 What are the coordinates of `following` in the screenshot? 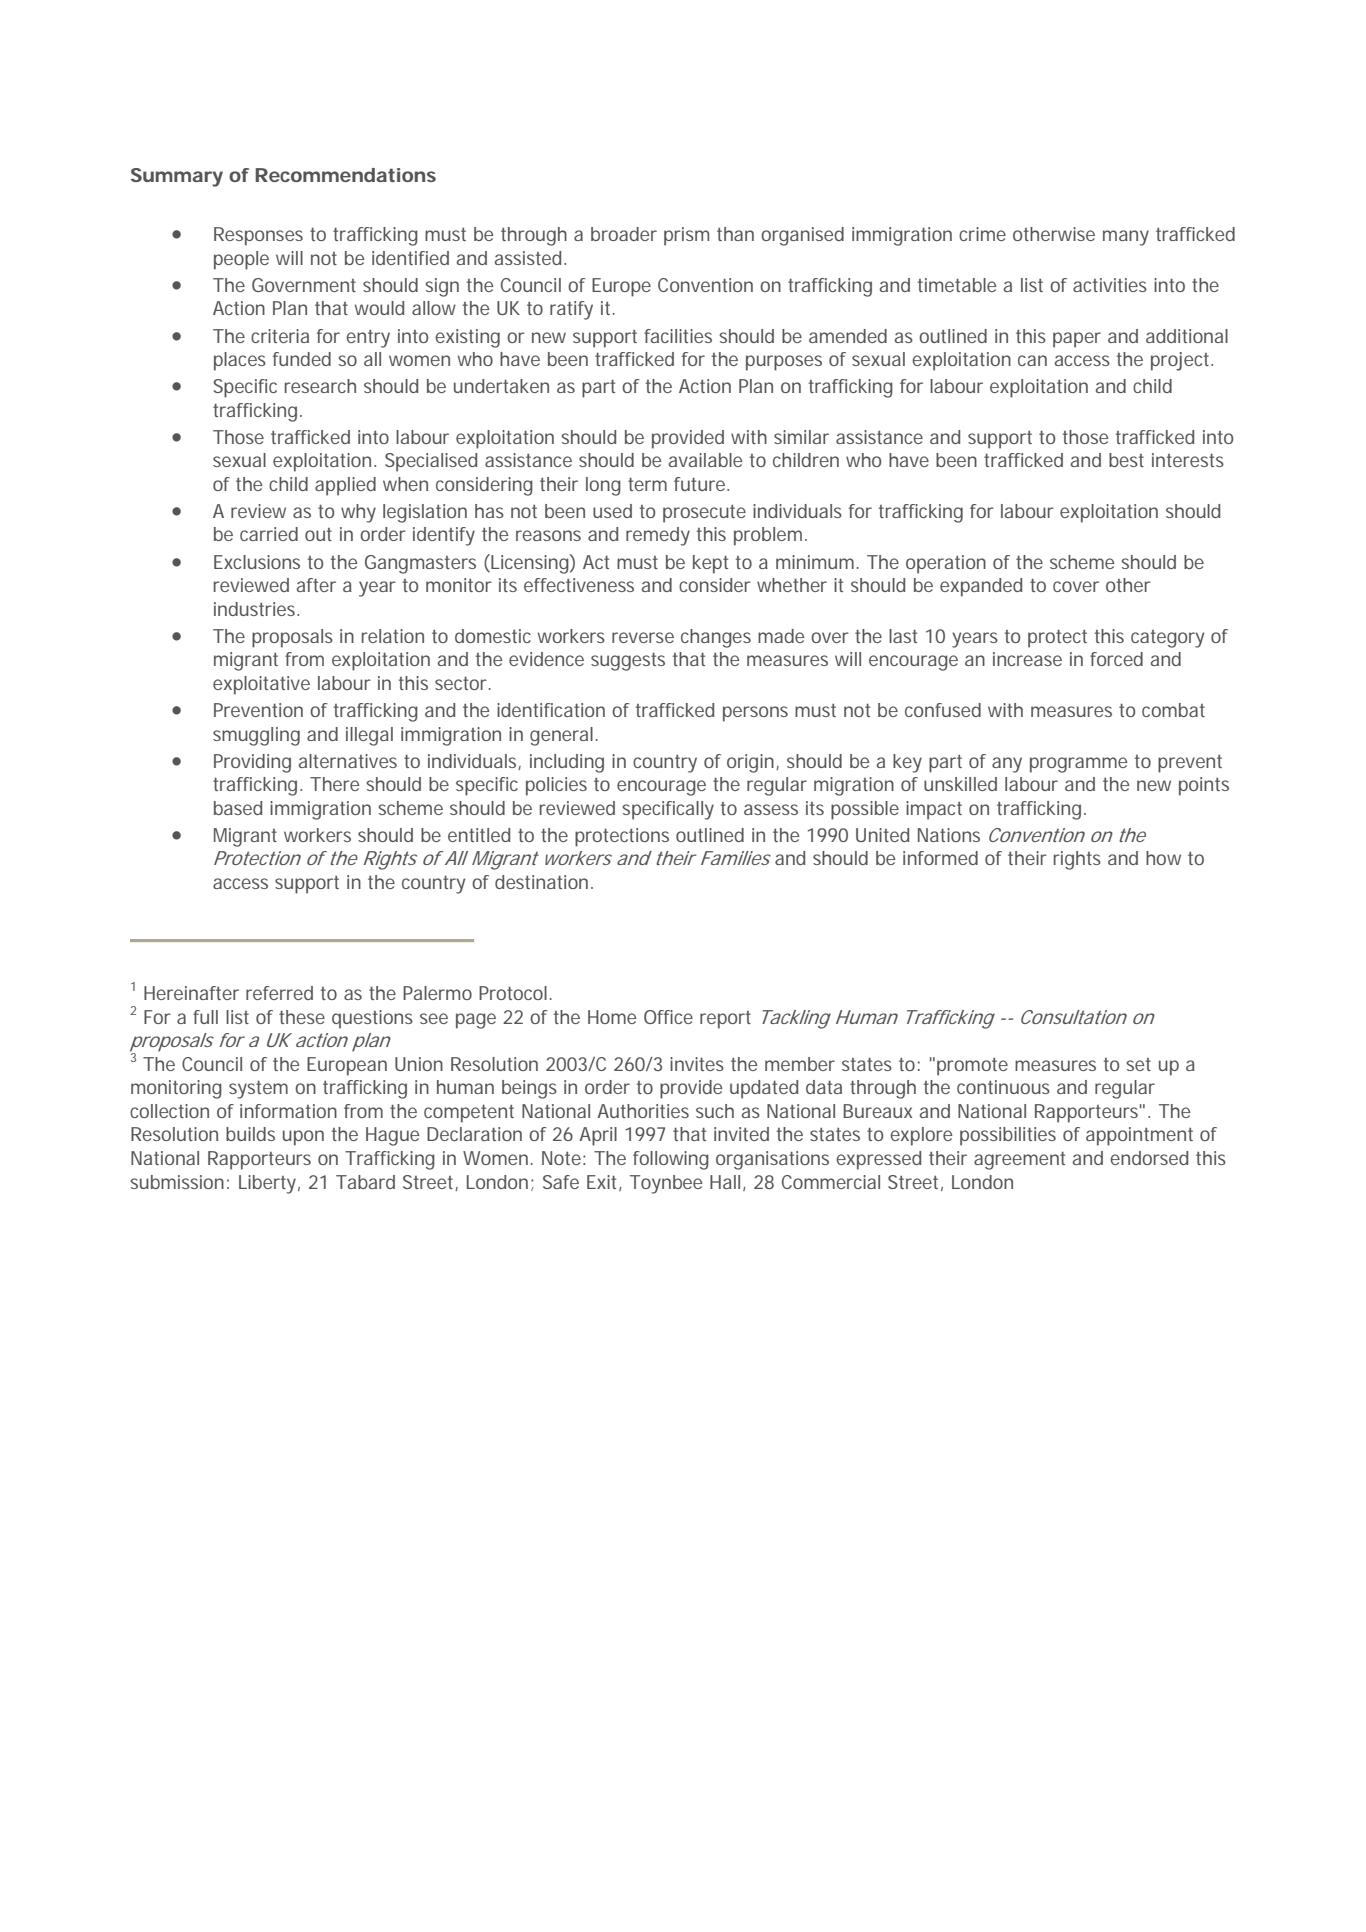 It's located at (671, 1160).
